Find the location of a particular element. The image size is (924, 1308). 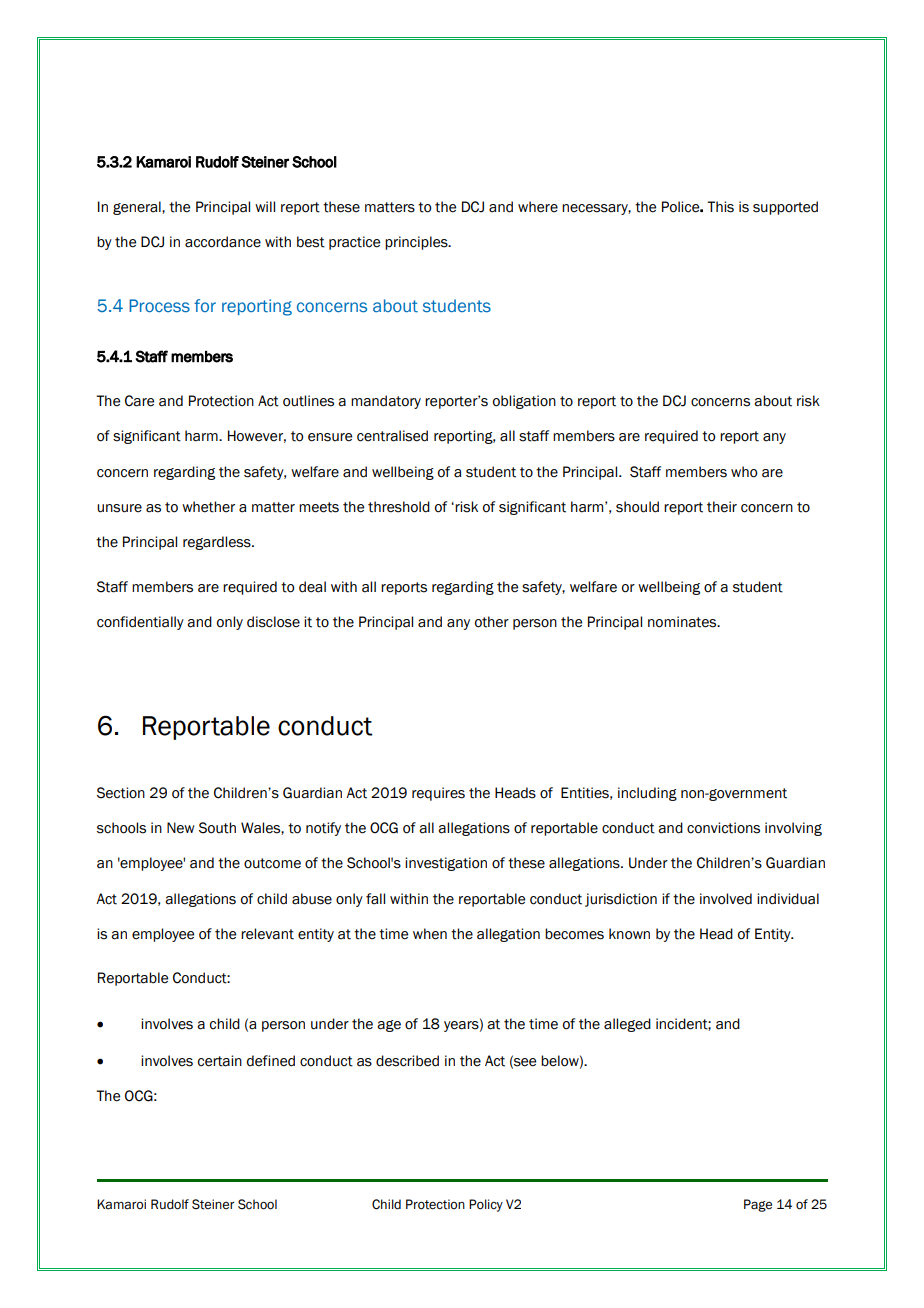

when is located at coordinates (430, 934).
